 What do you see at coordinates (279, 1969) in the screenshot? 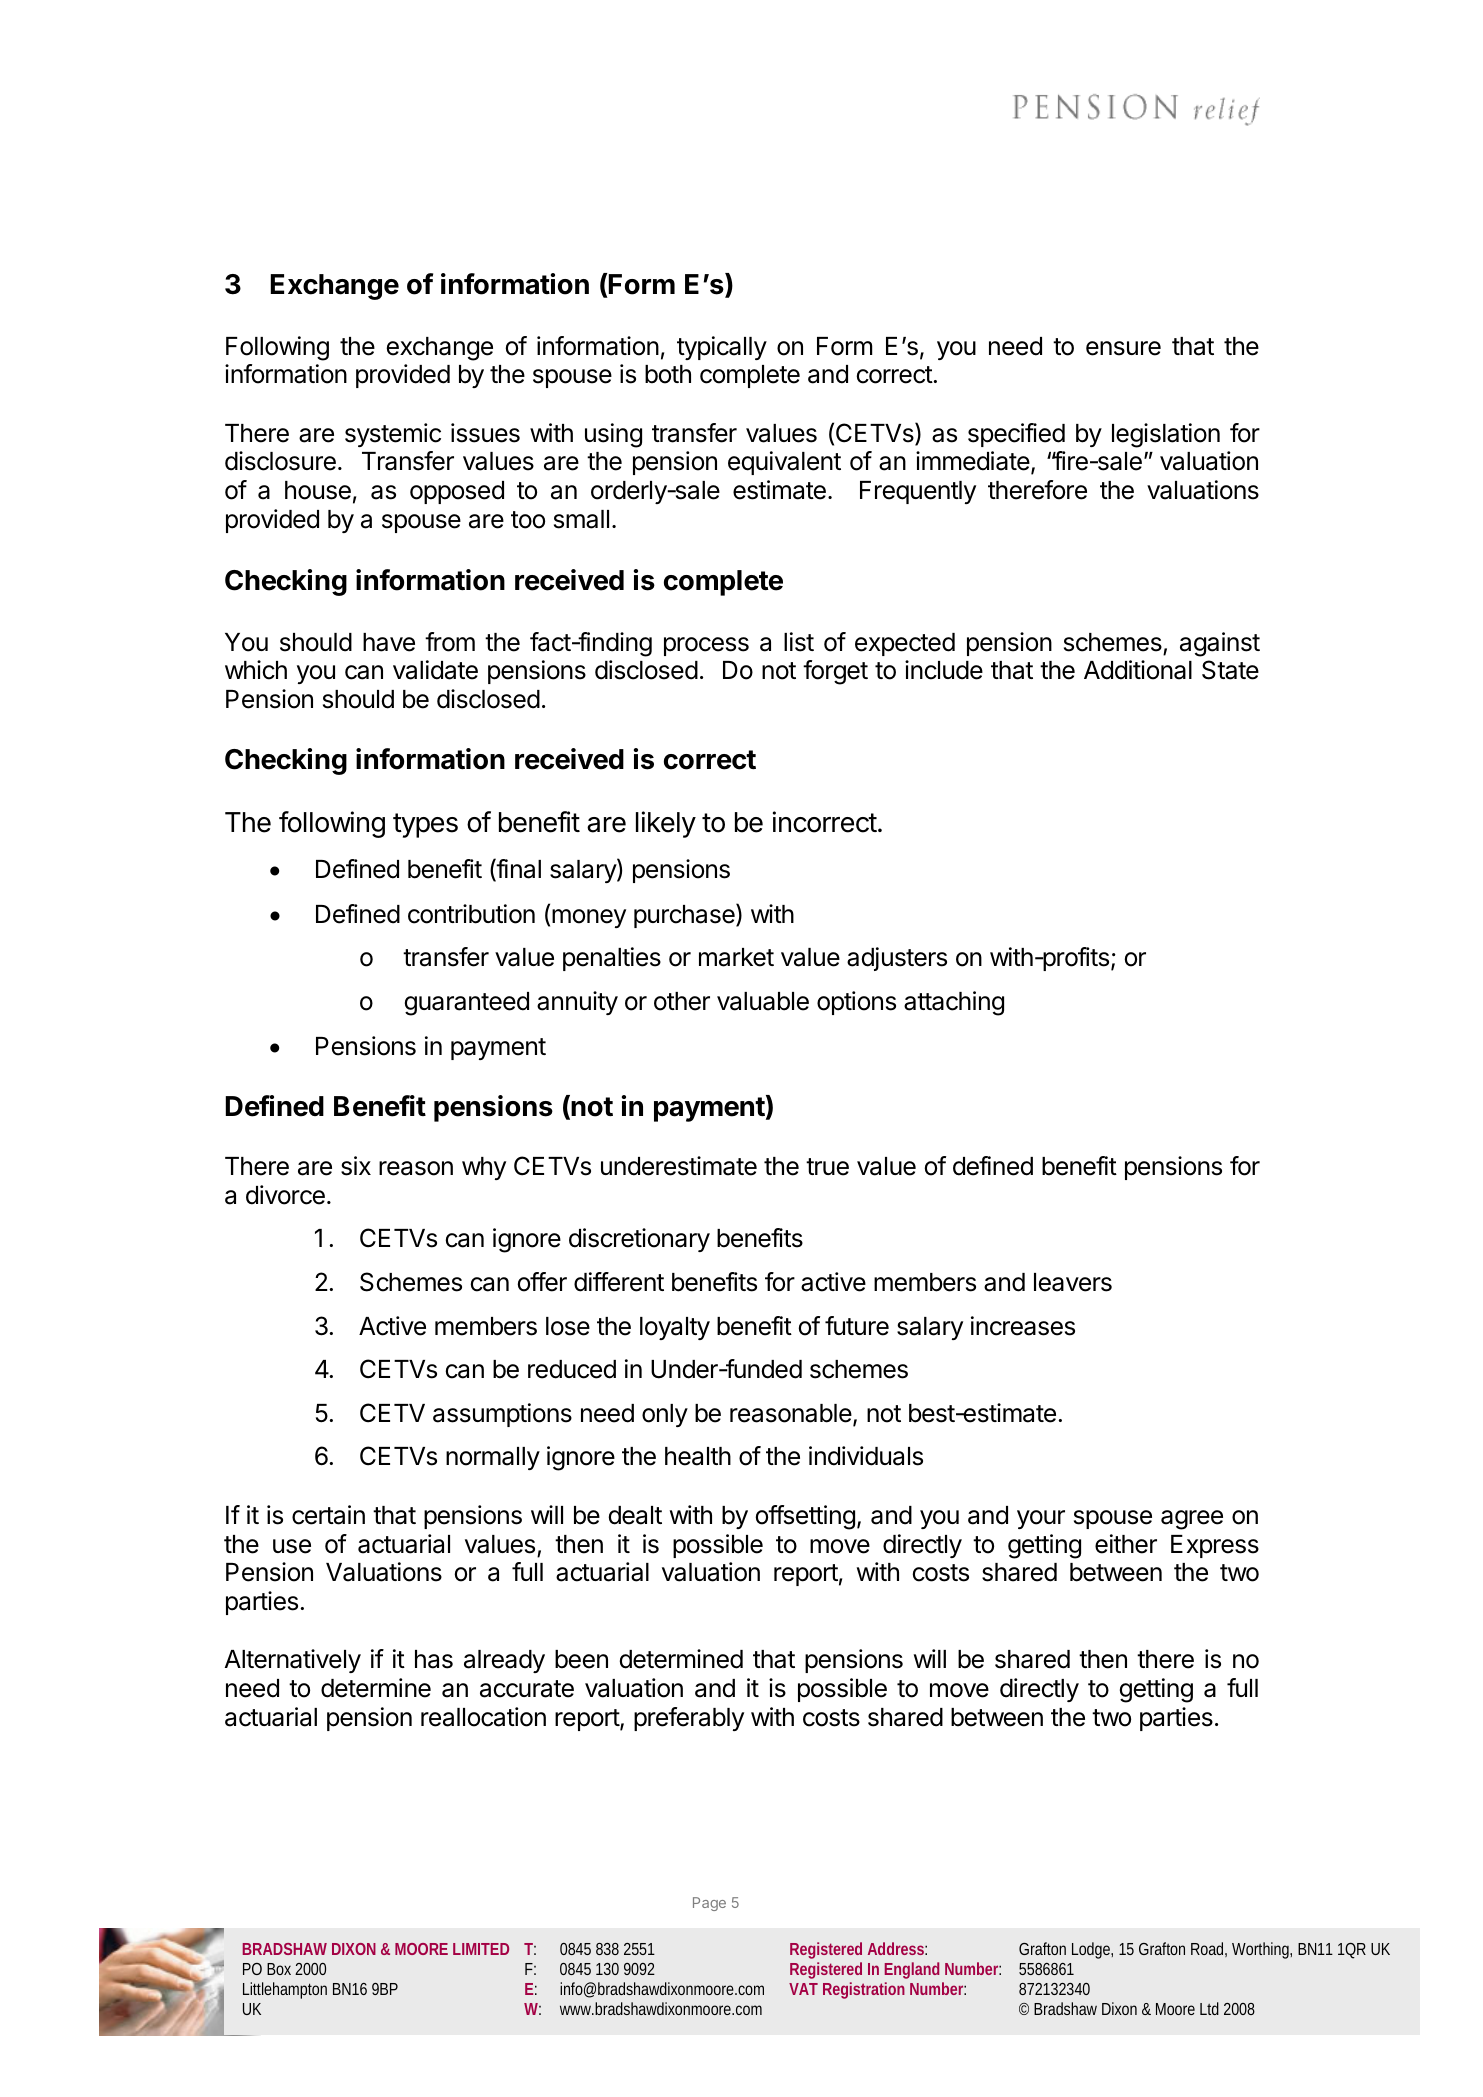
I see `Box` at bounding box center [279, 1969].
